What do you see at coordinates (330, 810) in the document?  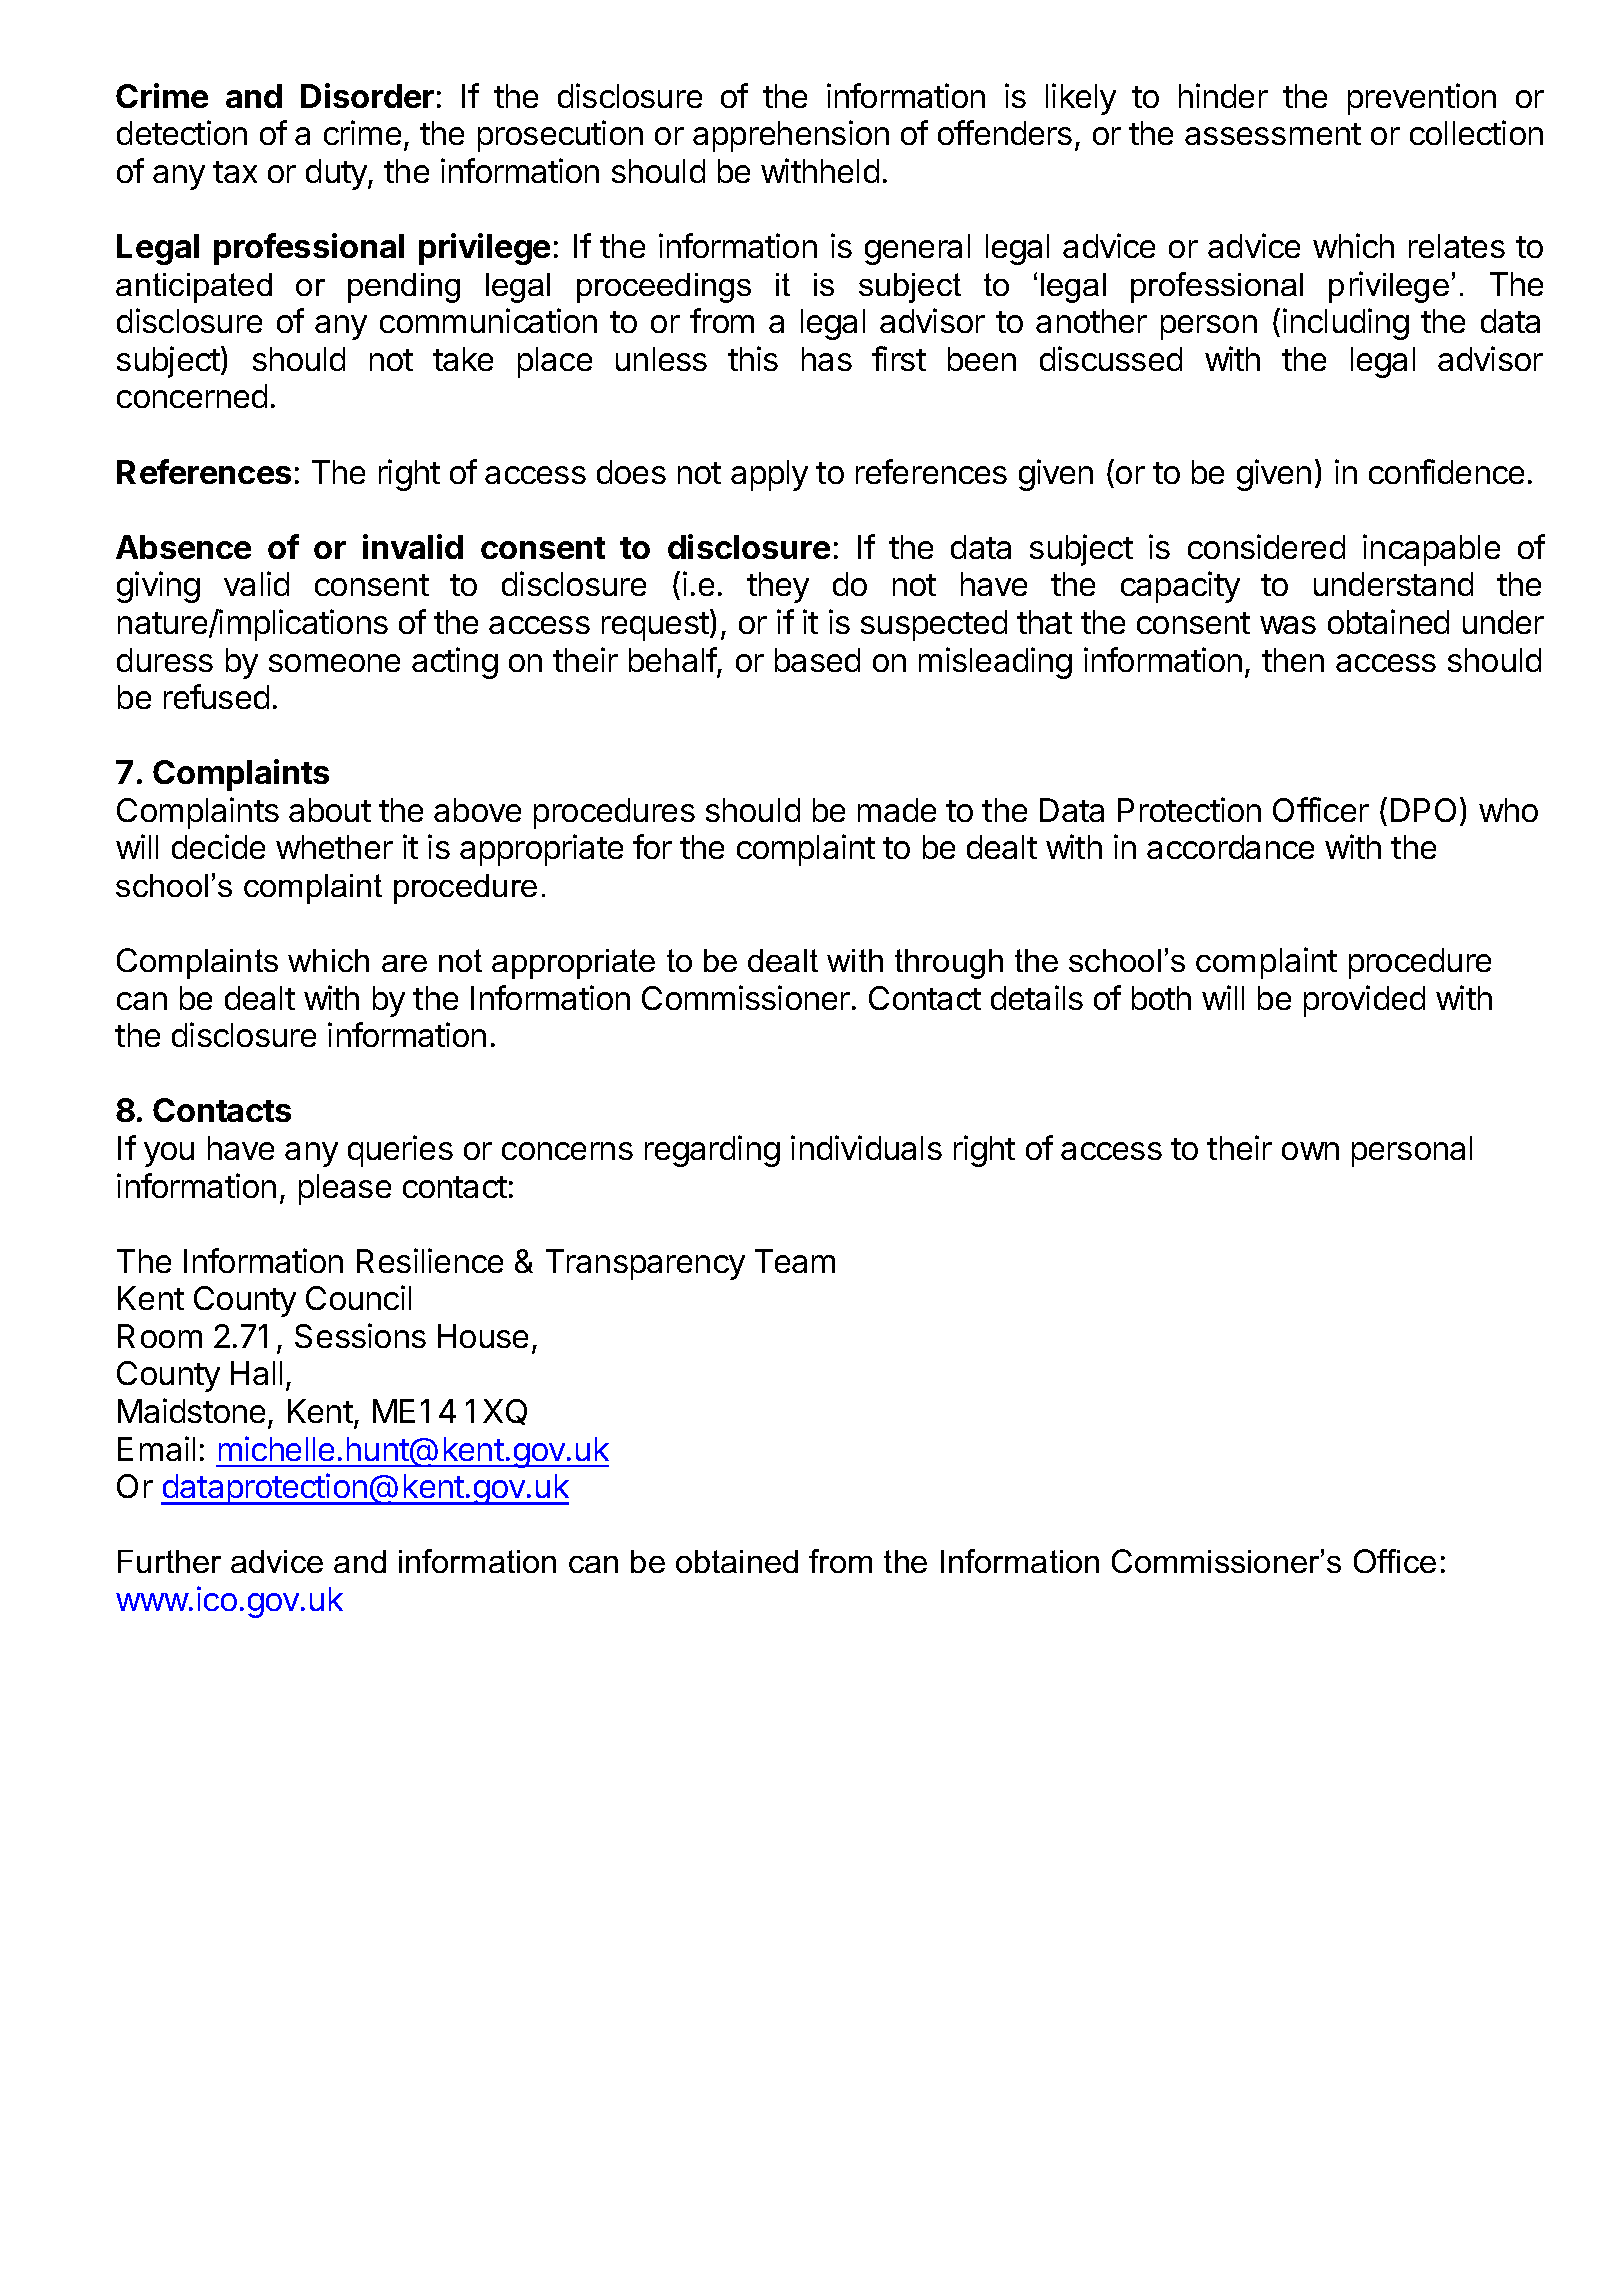 I see `about` at bounding box center [330, 810].
